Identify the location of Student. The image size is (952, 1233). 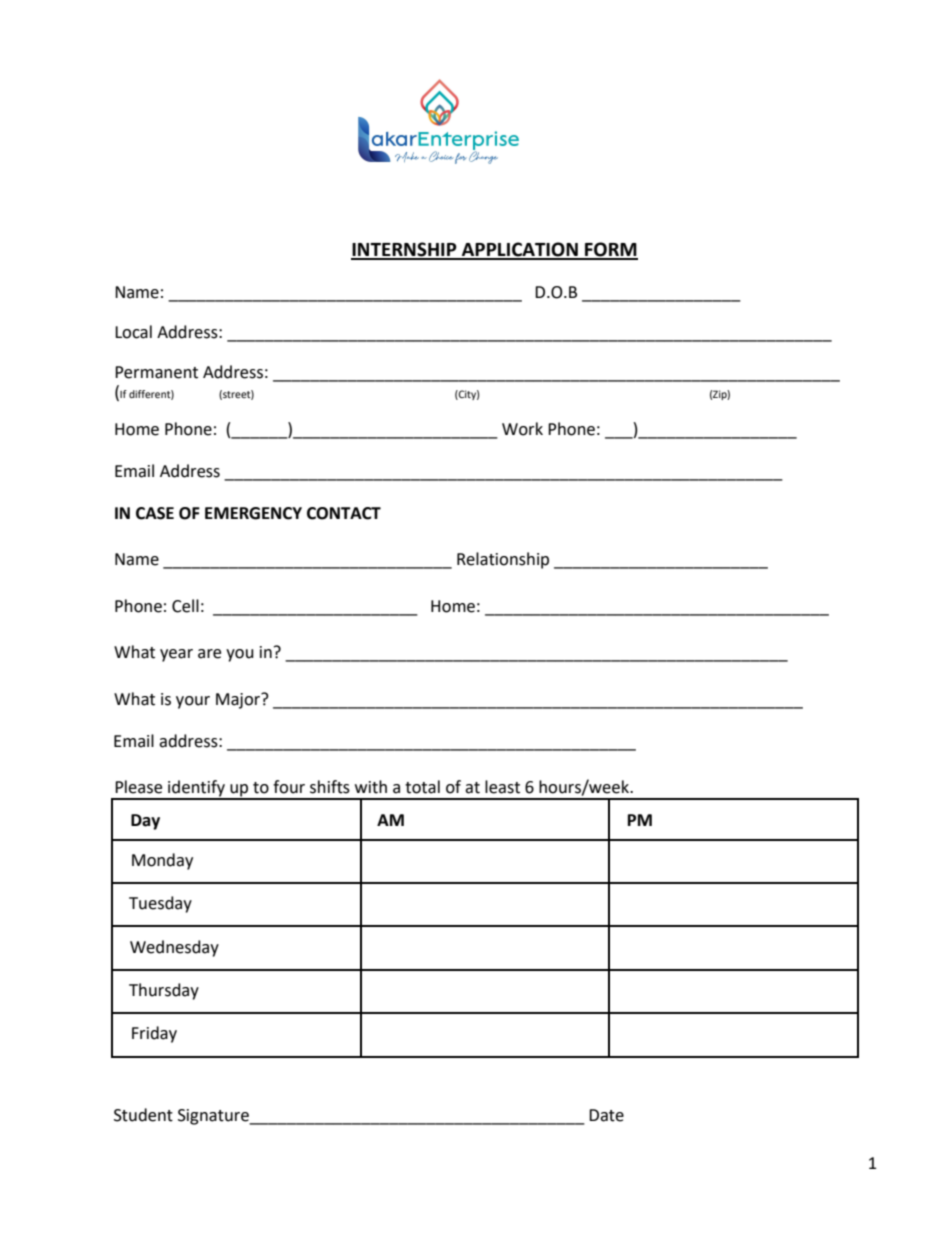
(143, 1115).
